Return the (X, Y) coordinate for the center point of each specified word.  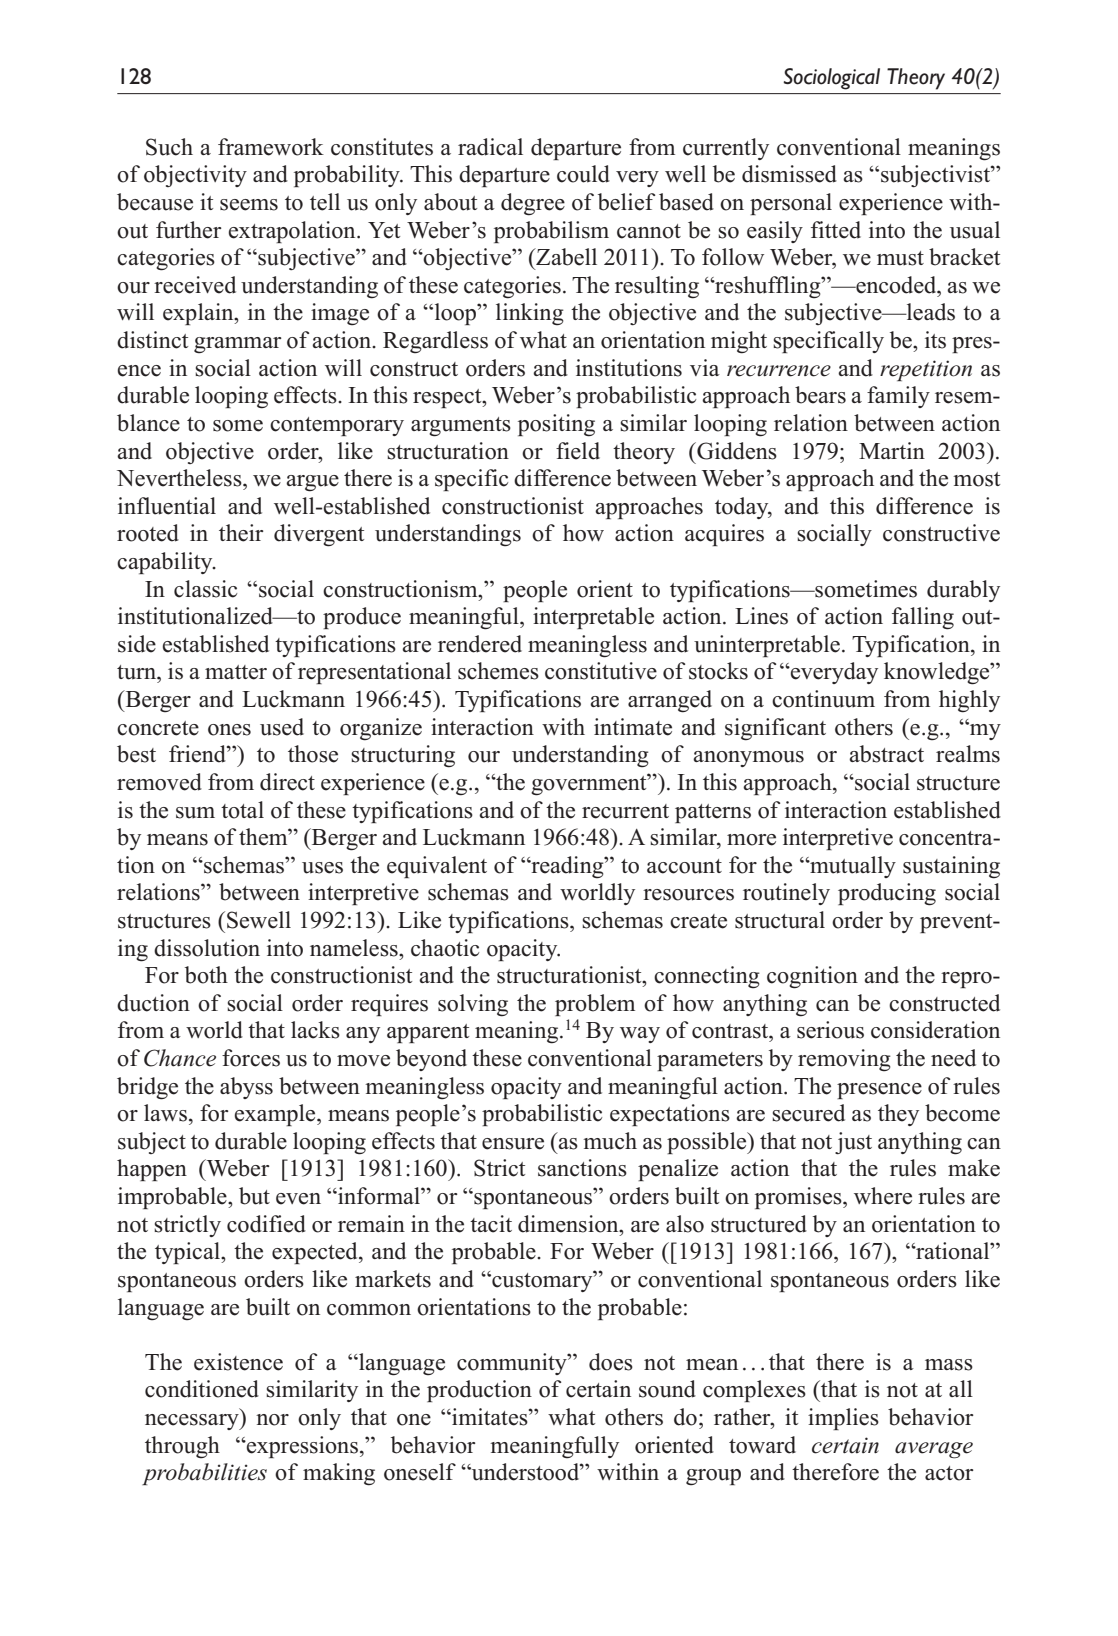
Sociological (831, 79)
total (242, 810)
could (583, 174)
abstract (886, 754)
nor (272, 1420)
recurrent (625, 811)
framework (271, 147)
